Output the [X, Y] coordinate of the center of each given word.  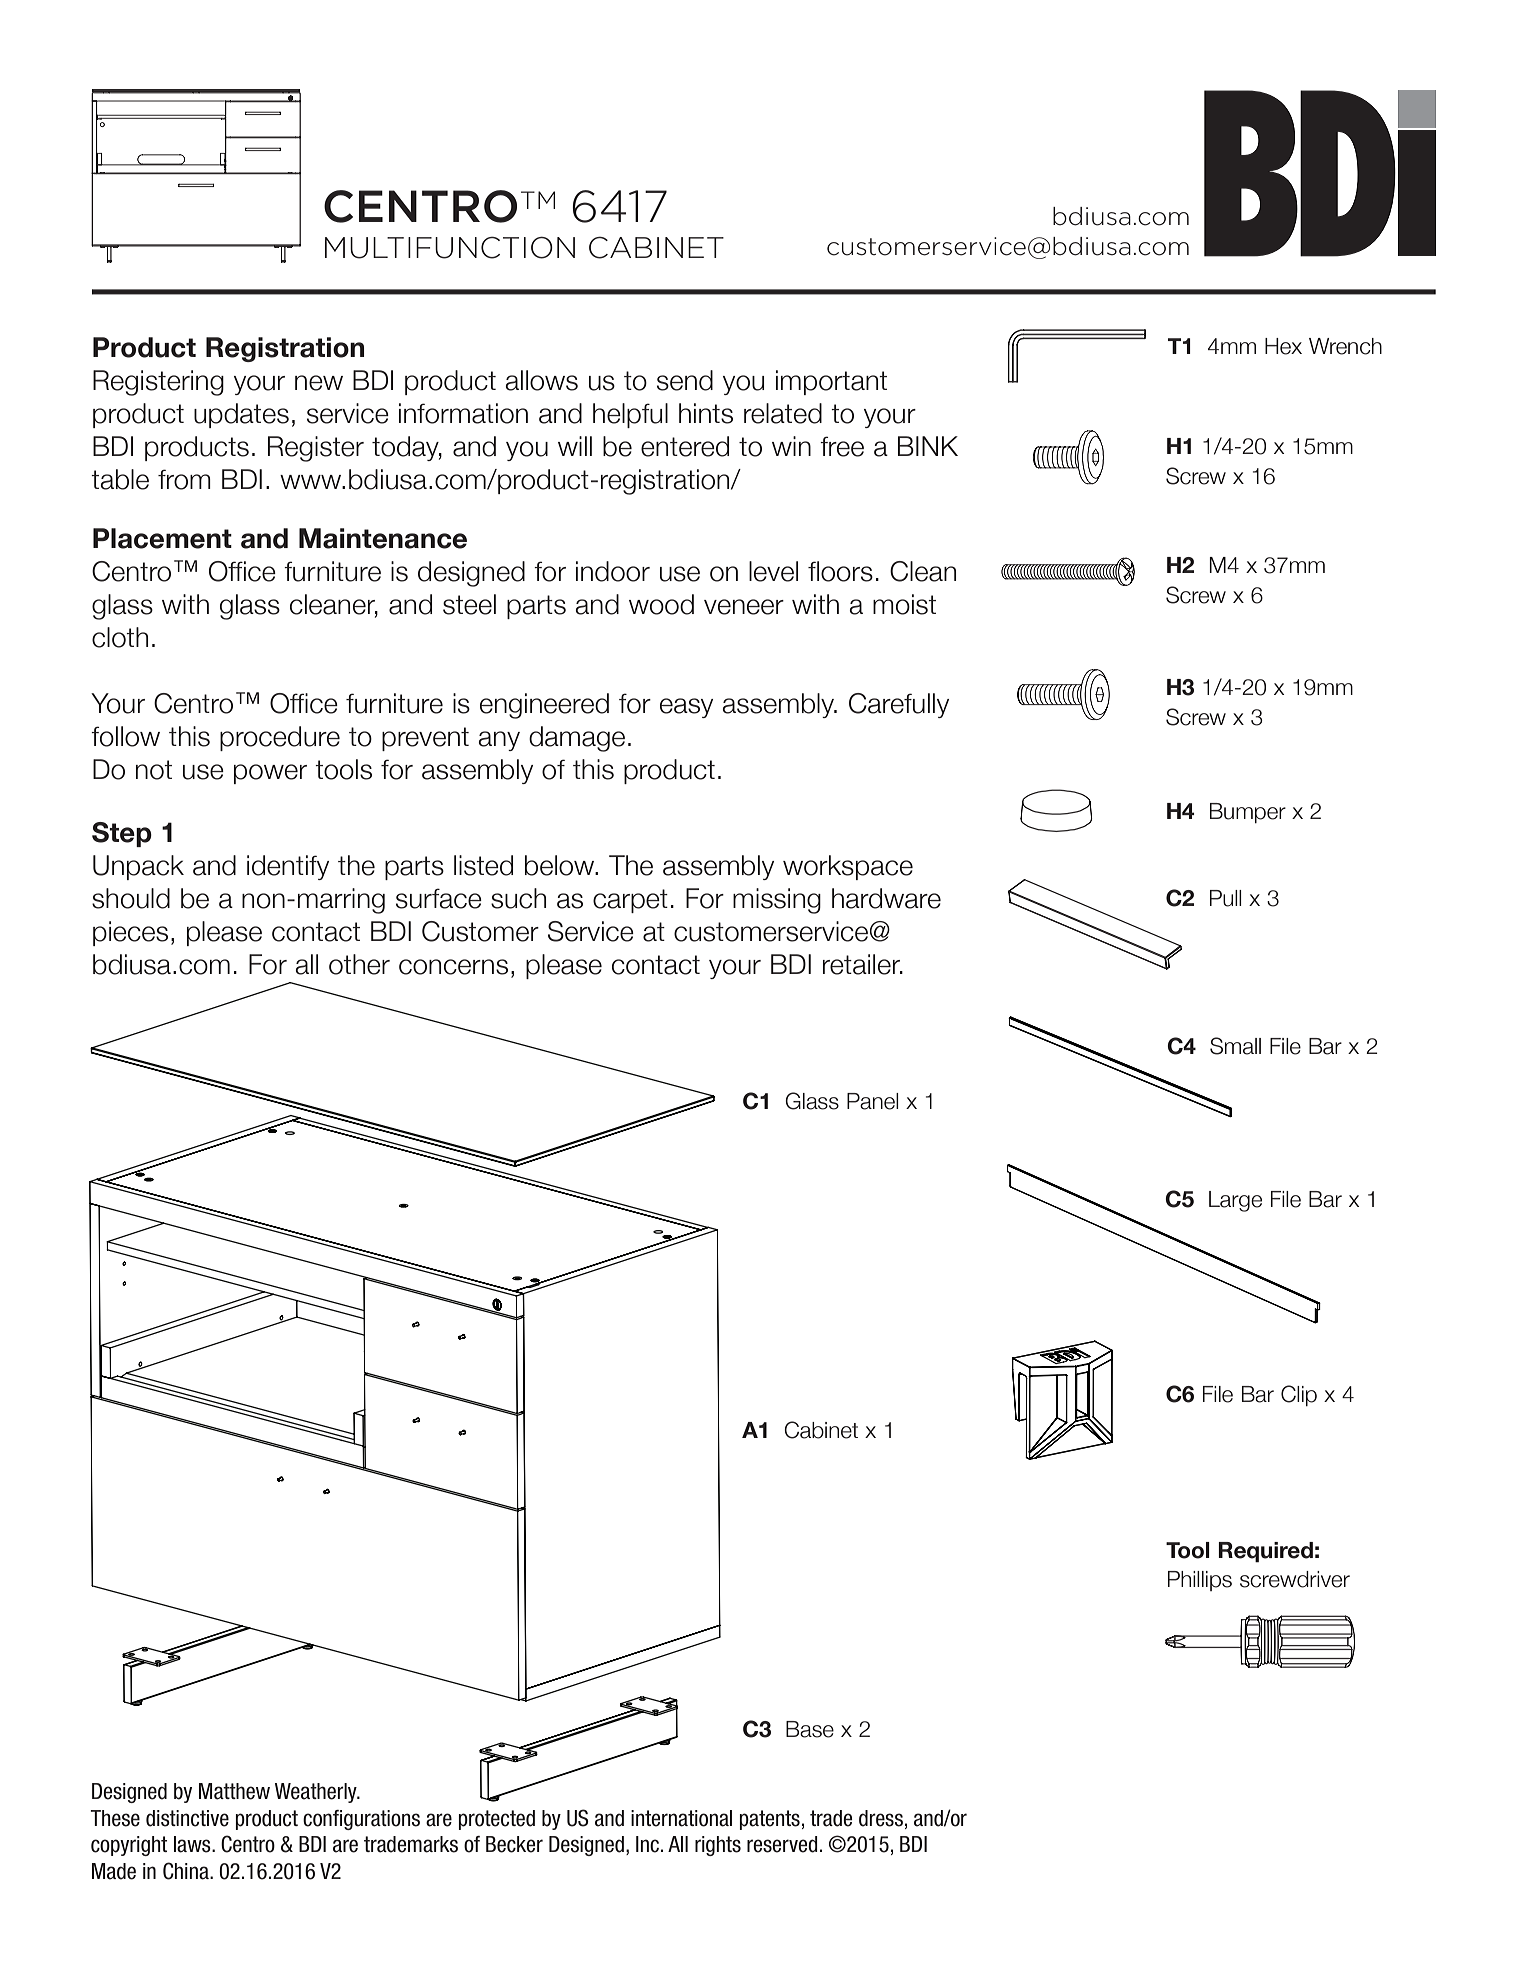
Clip [1299, 1395]
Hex [1283, 346]
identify [288, 867]
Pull [1226, 898]
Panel [873, 1101]
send [685, 380]
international [681, 1818]
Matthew [234, 1791]
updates [241, 415]
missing [777, 901]
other [359, 964]
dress [881, 1818]
